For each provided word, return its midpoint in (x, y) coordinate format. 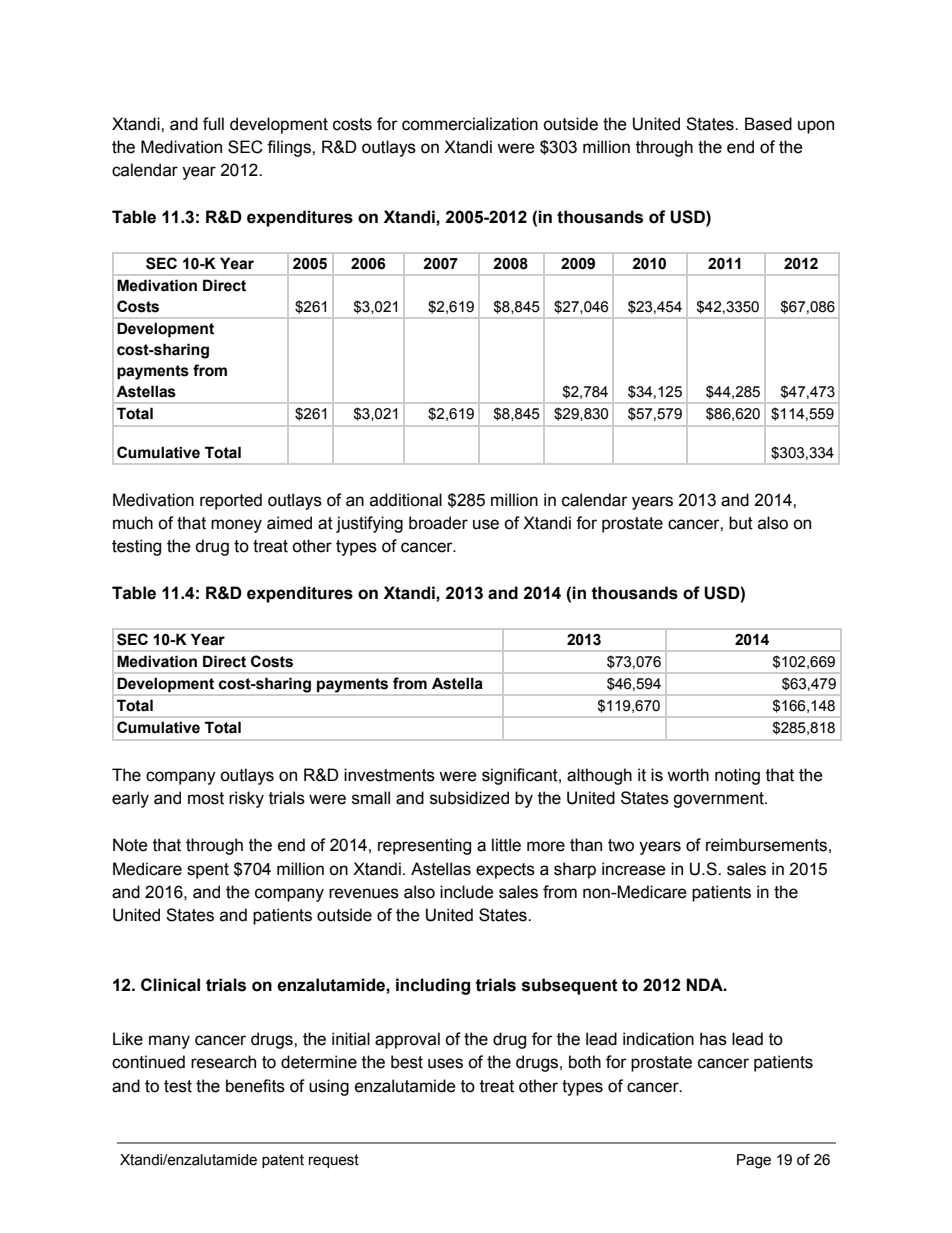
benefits (255, 1086)
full (213, 124)
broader (438, 523)
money (236, 526)
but (741, 523)
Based (768, 124)
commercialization (470, 124)
